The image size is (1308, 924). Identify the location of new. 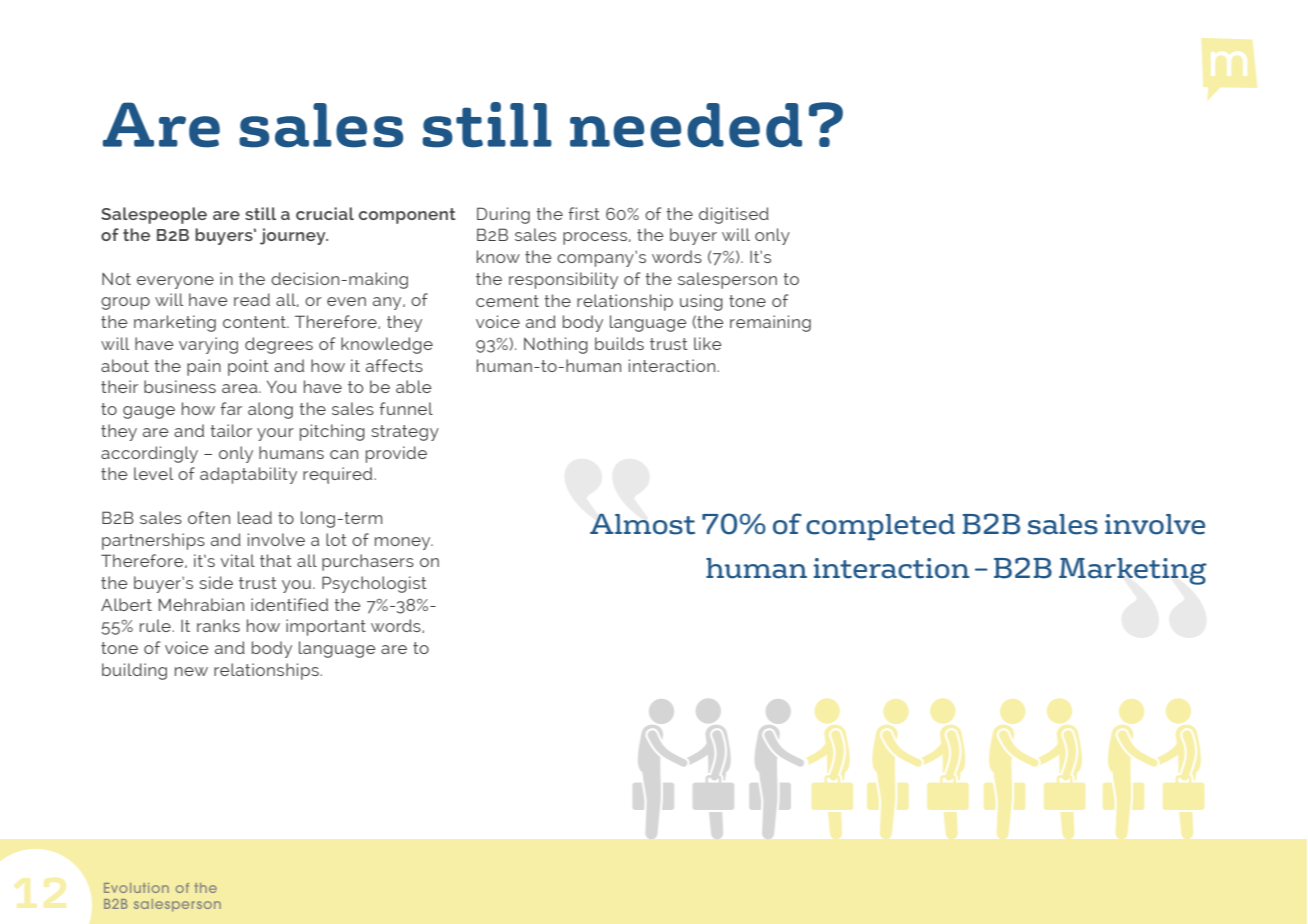
(191, 671).
